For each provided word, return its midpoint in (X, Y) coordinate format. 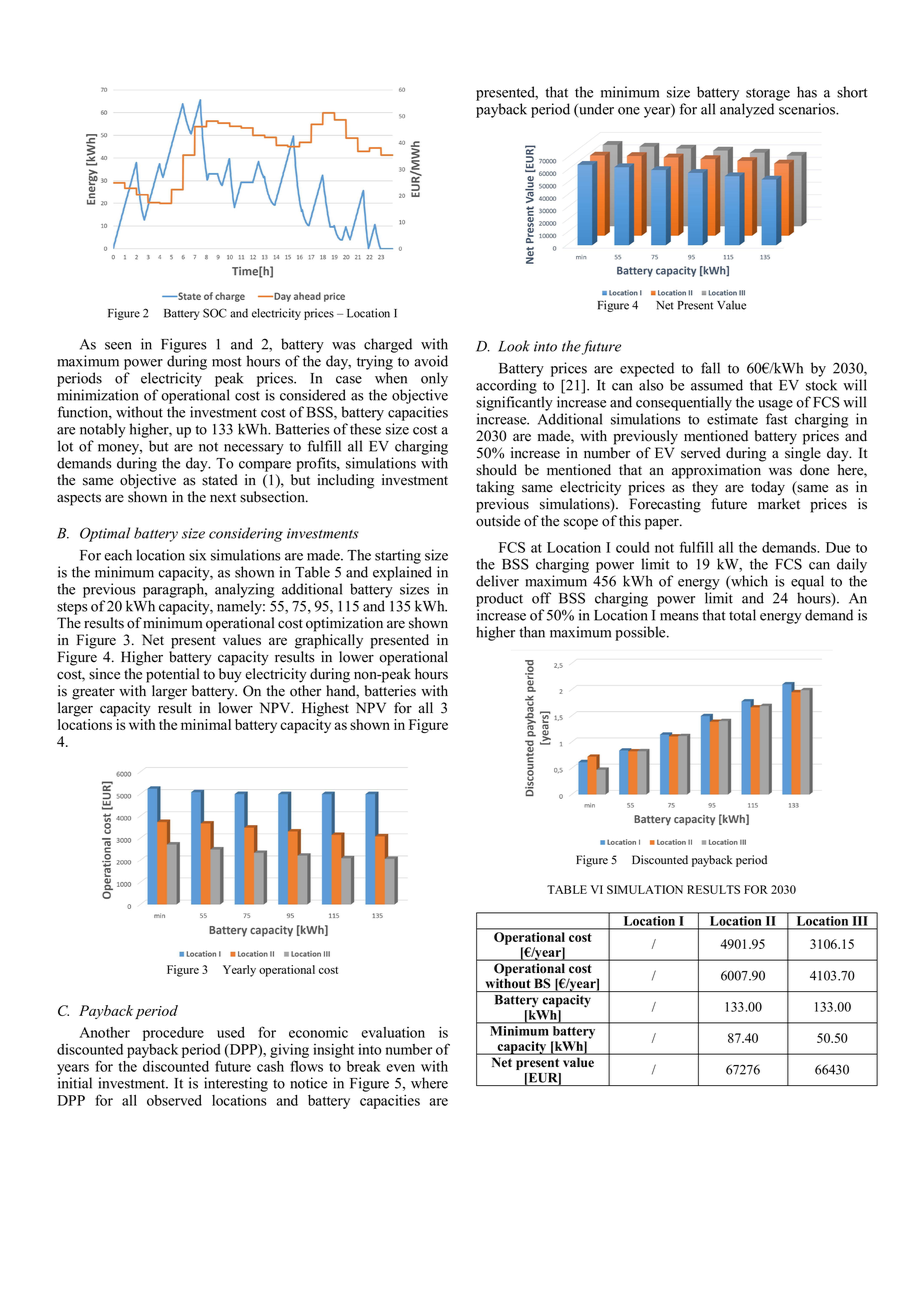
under (595, 110)
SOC (215, 313)
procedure (173, 1034)
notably (103, 430)
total (742, 615)
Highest (325, 709)
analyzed (747, 110)
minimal (206, 724)
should (496, 470)
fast (777, 419)
